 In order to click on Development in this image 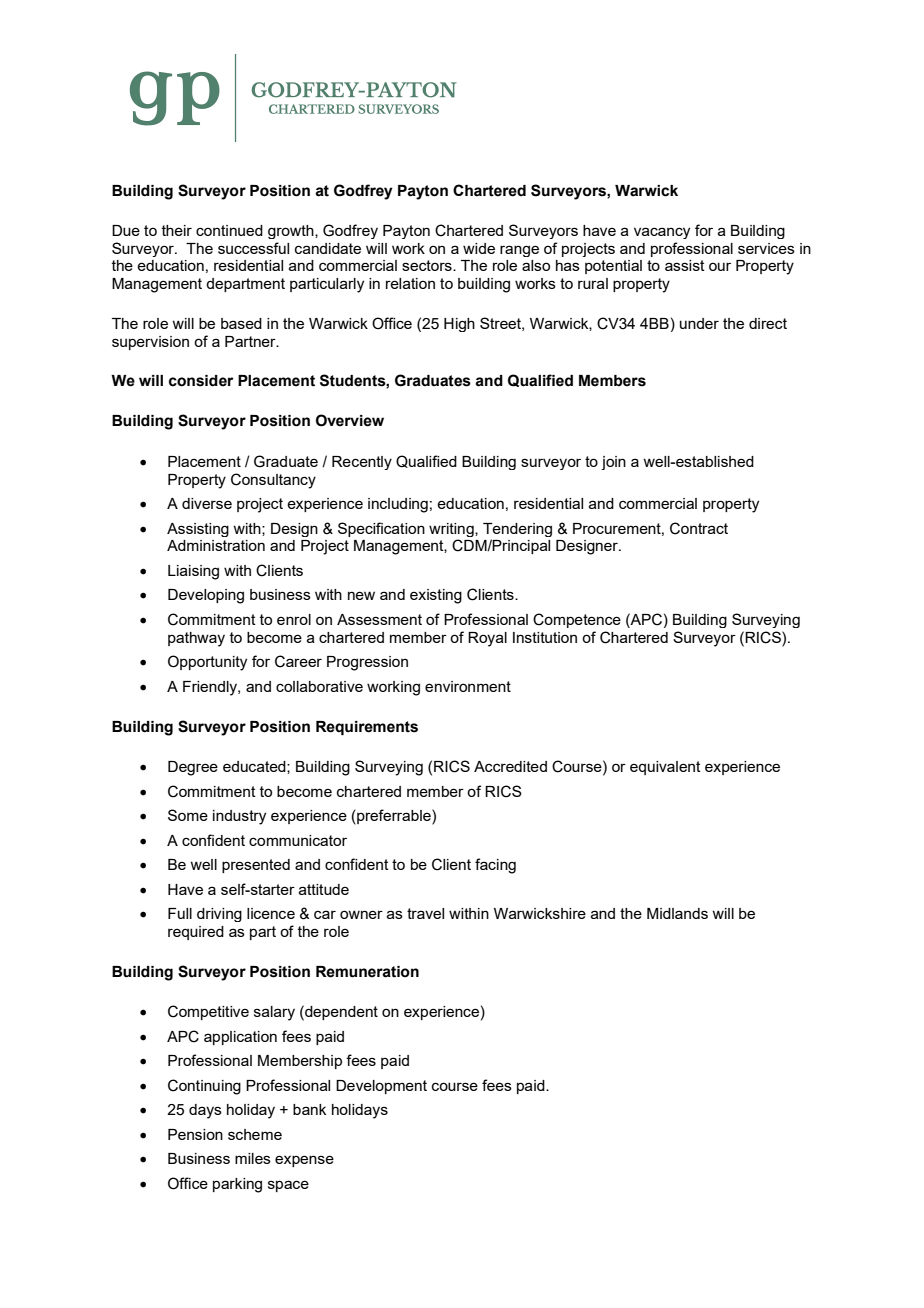, I will do `click(381, 1087)`.
